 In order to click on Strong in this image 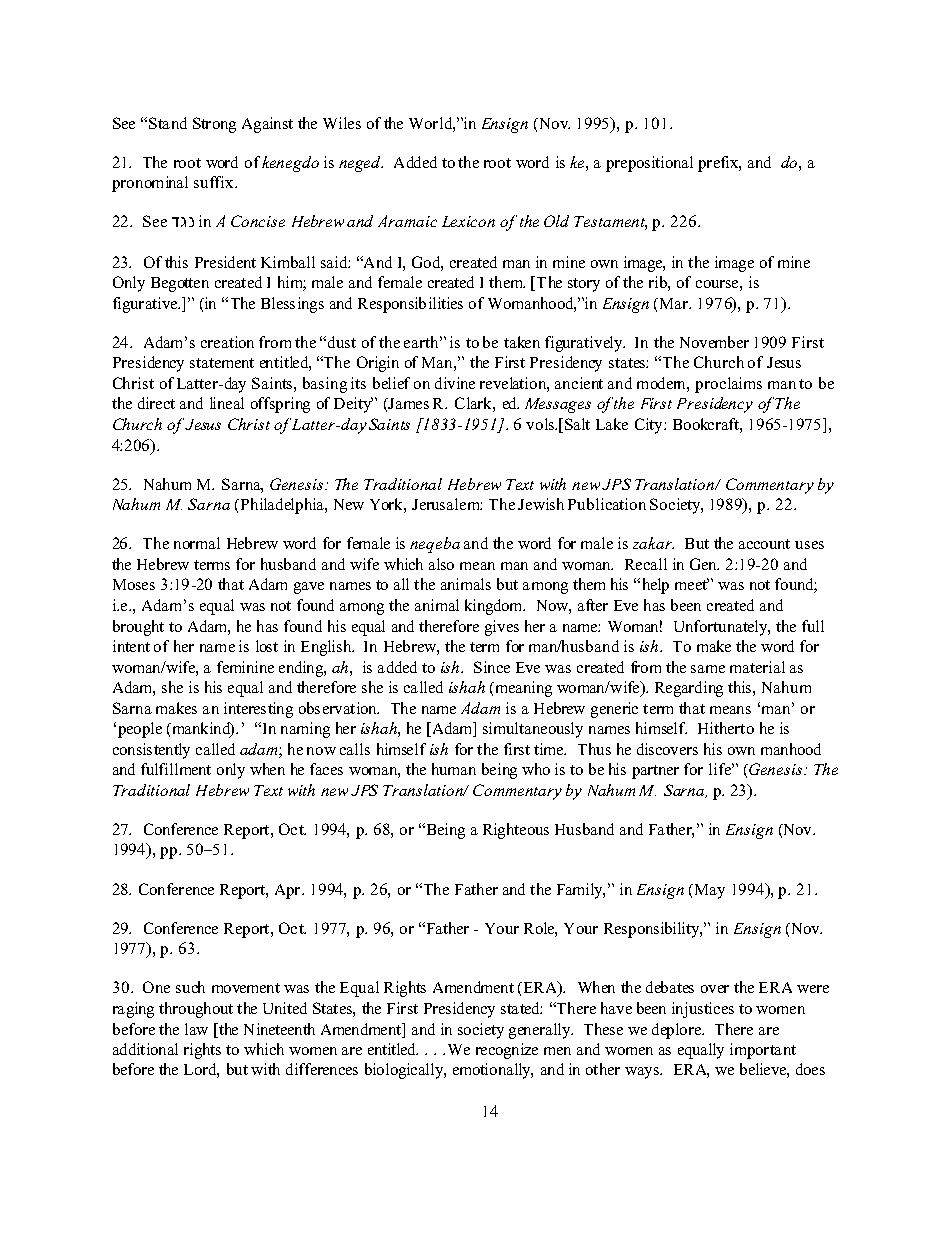, I will do `click(214, 125)`.
